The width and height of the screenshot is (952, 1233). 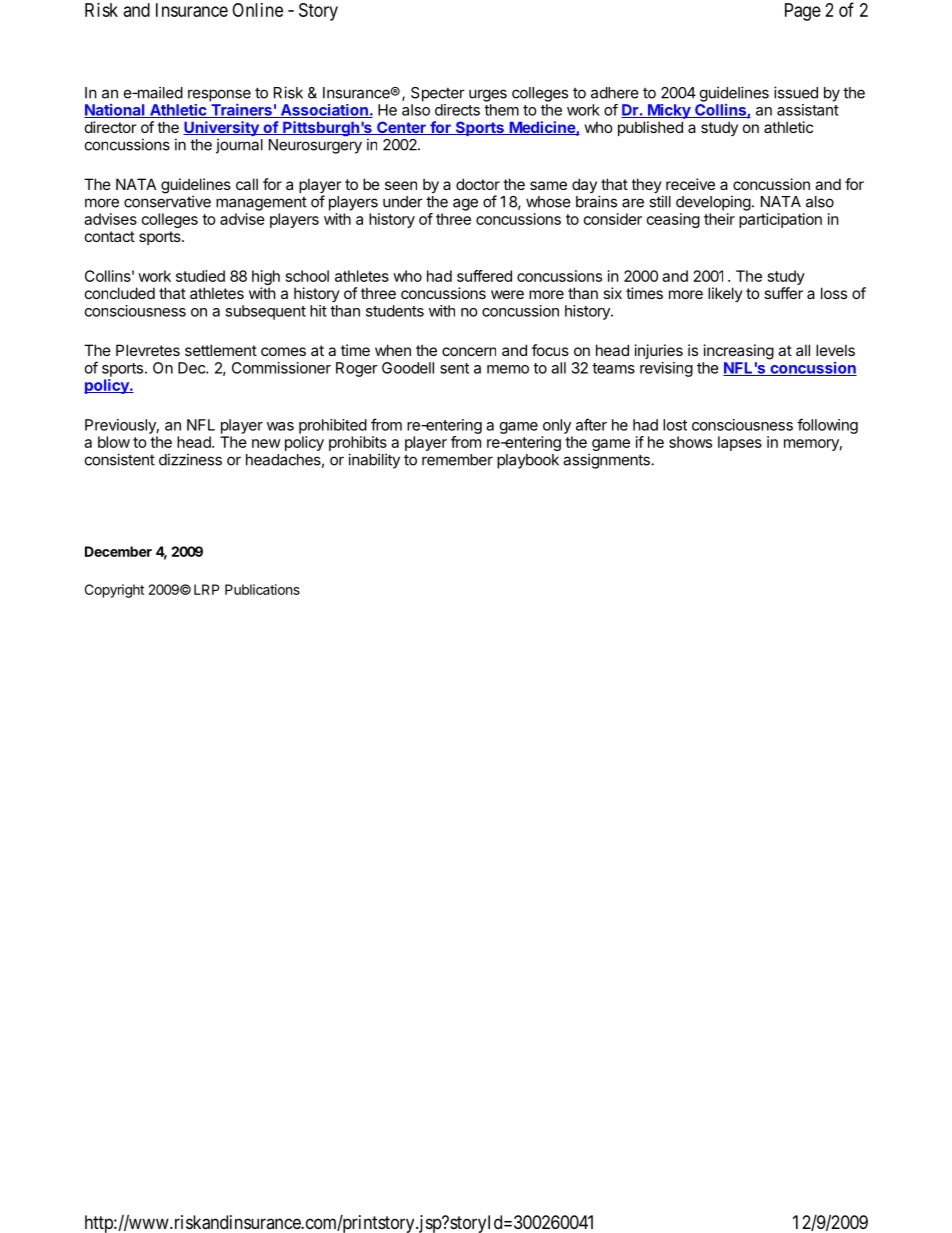 What do you see at coordinates (666, 369) in the screenshot?
I see `revising` at bounding box center [666, 369].
